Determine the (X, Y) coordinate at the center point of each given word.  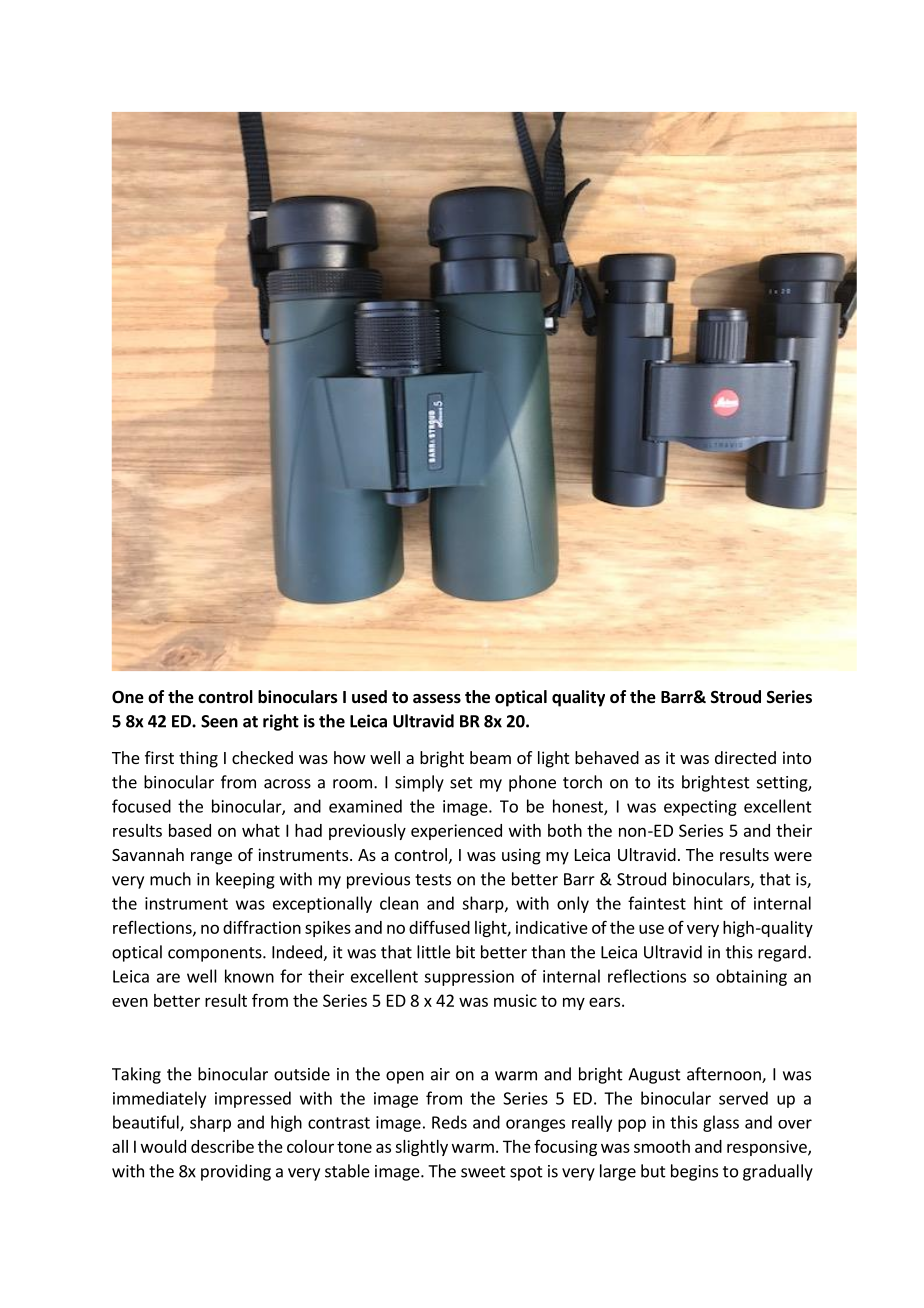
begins (694, 1172)
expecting (700, 808)
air (440, 1074)
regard (782, 953)
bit (465, 952)
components (216, 954)
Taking (136, 1075)
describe (222, 1146)
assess (437, 699)
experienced (456, 832)
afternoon (725, 1075)
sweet (483, 1172)
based (190, 830)
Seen (219, 721)
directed (745, 757)
